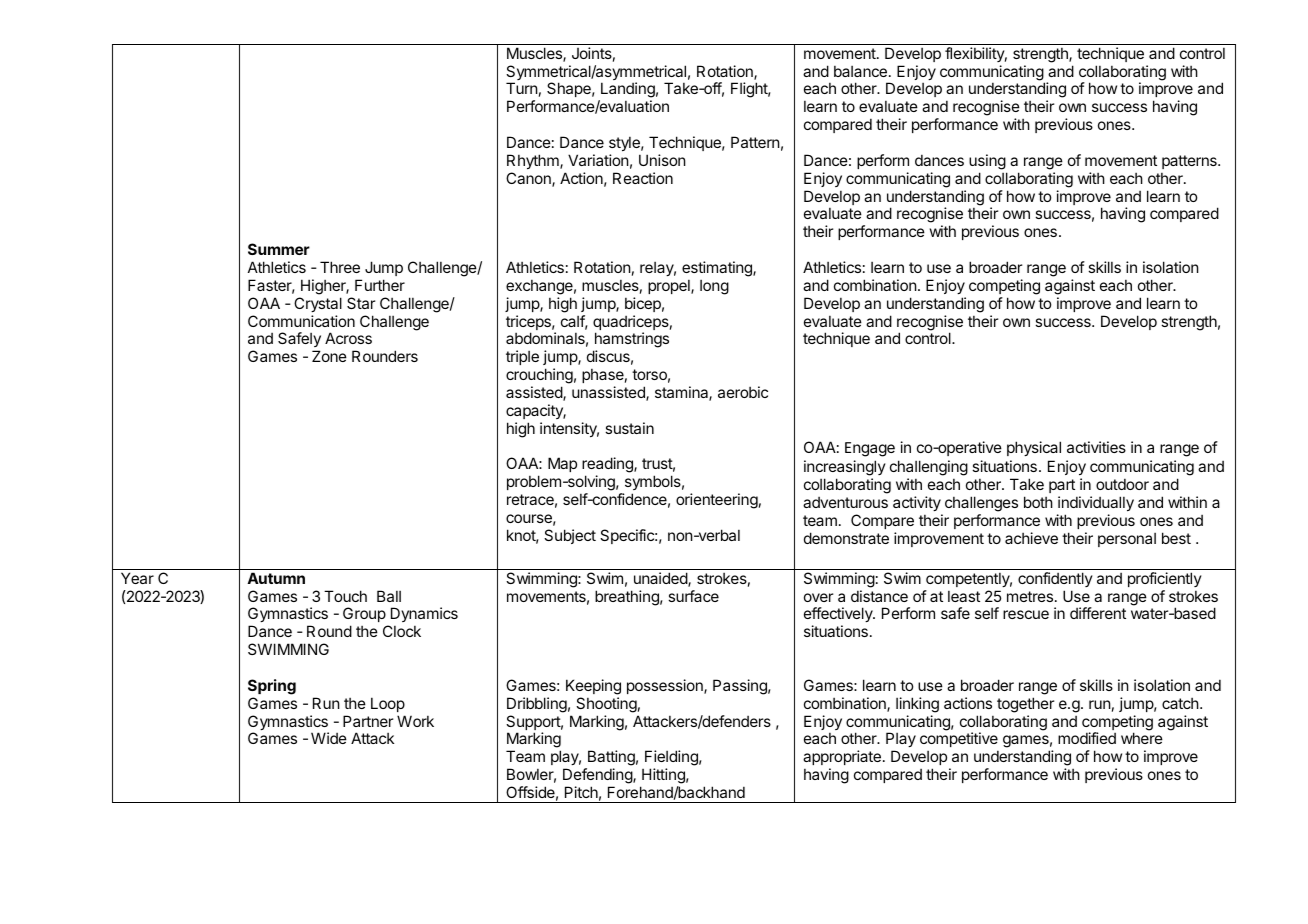 This screenshot has height=924, width=1308. Describe the element at coordinates (662, 160) in the screenshot. I see `Unison` at that location.
